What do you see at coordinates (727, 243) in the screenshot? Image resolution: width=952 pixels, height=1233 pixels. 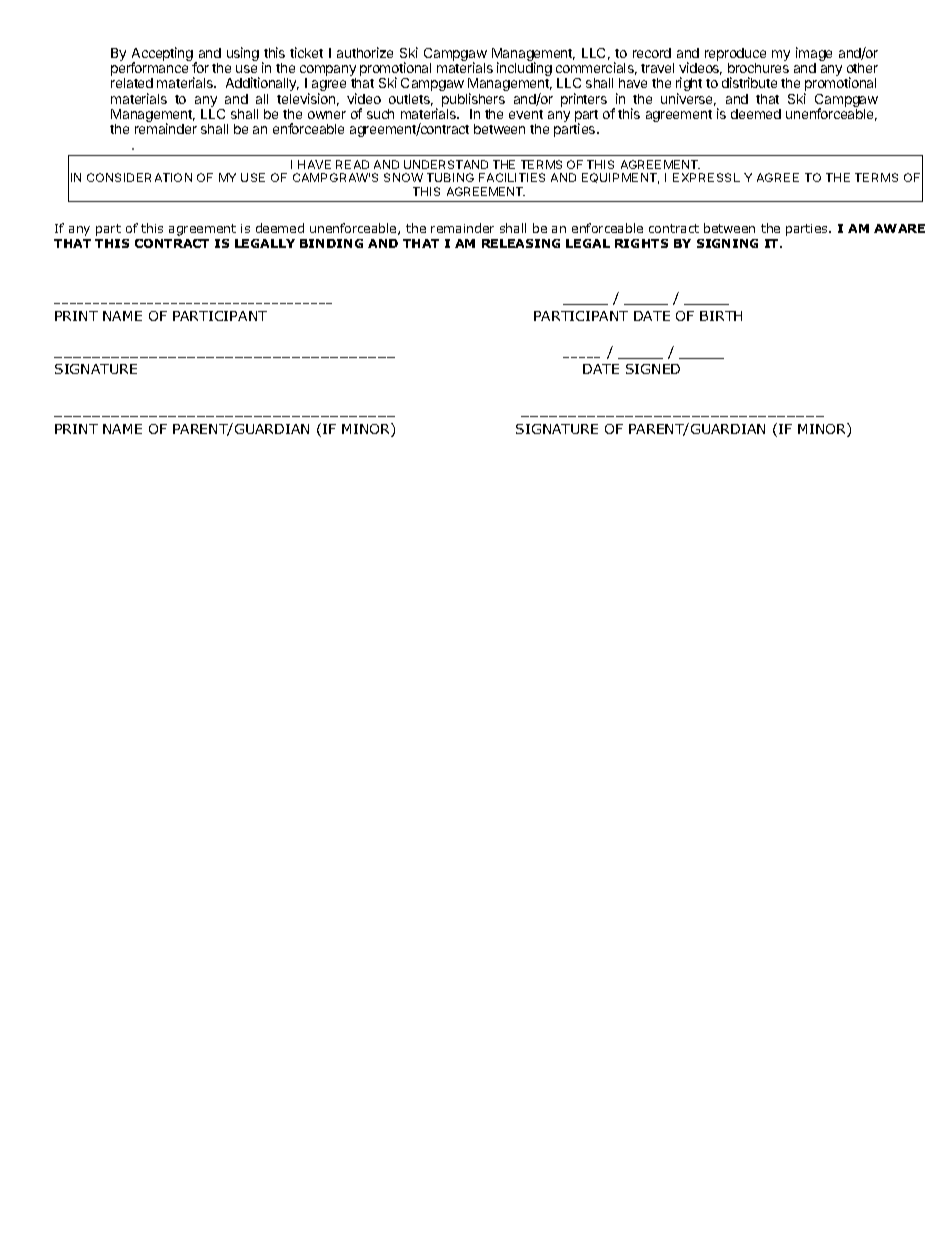 I see `SIGNING` at bounding box center [727, 243].
